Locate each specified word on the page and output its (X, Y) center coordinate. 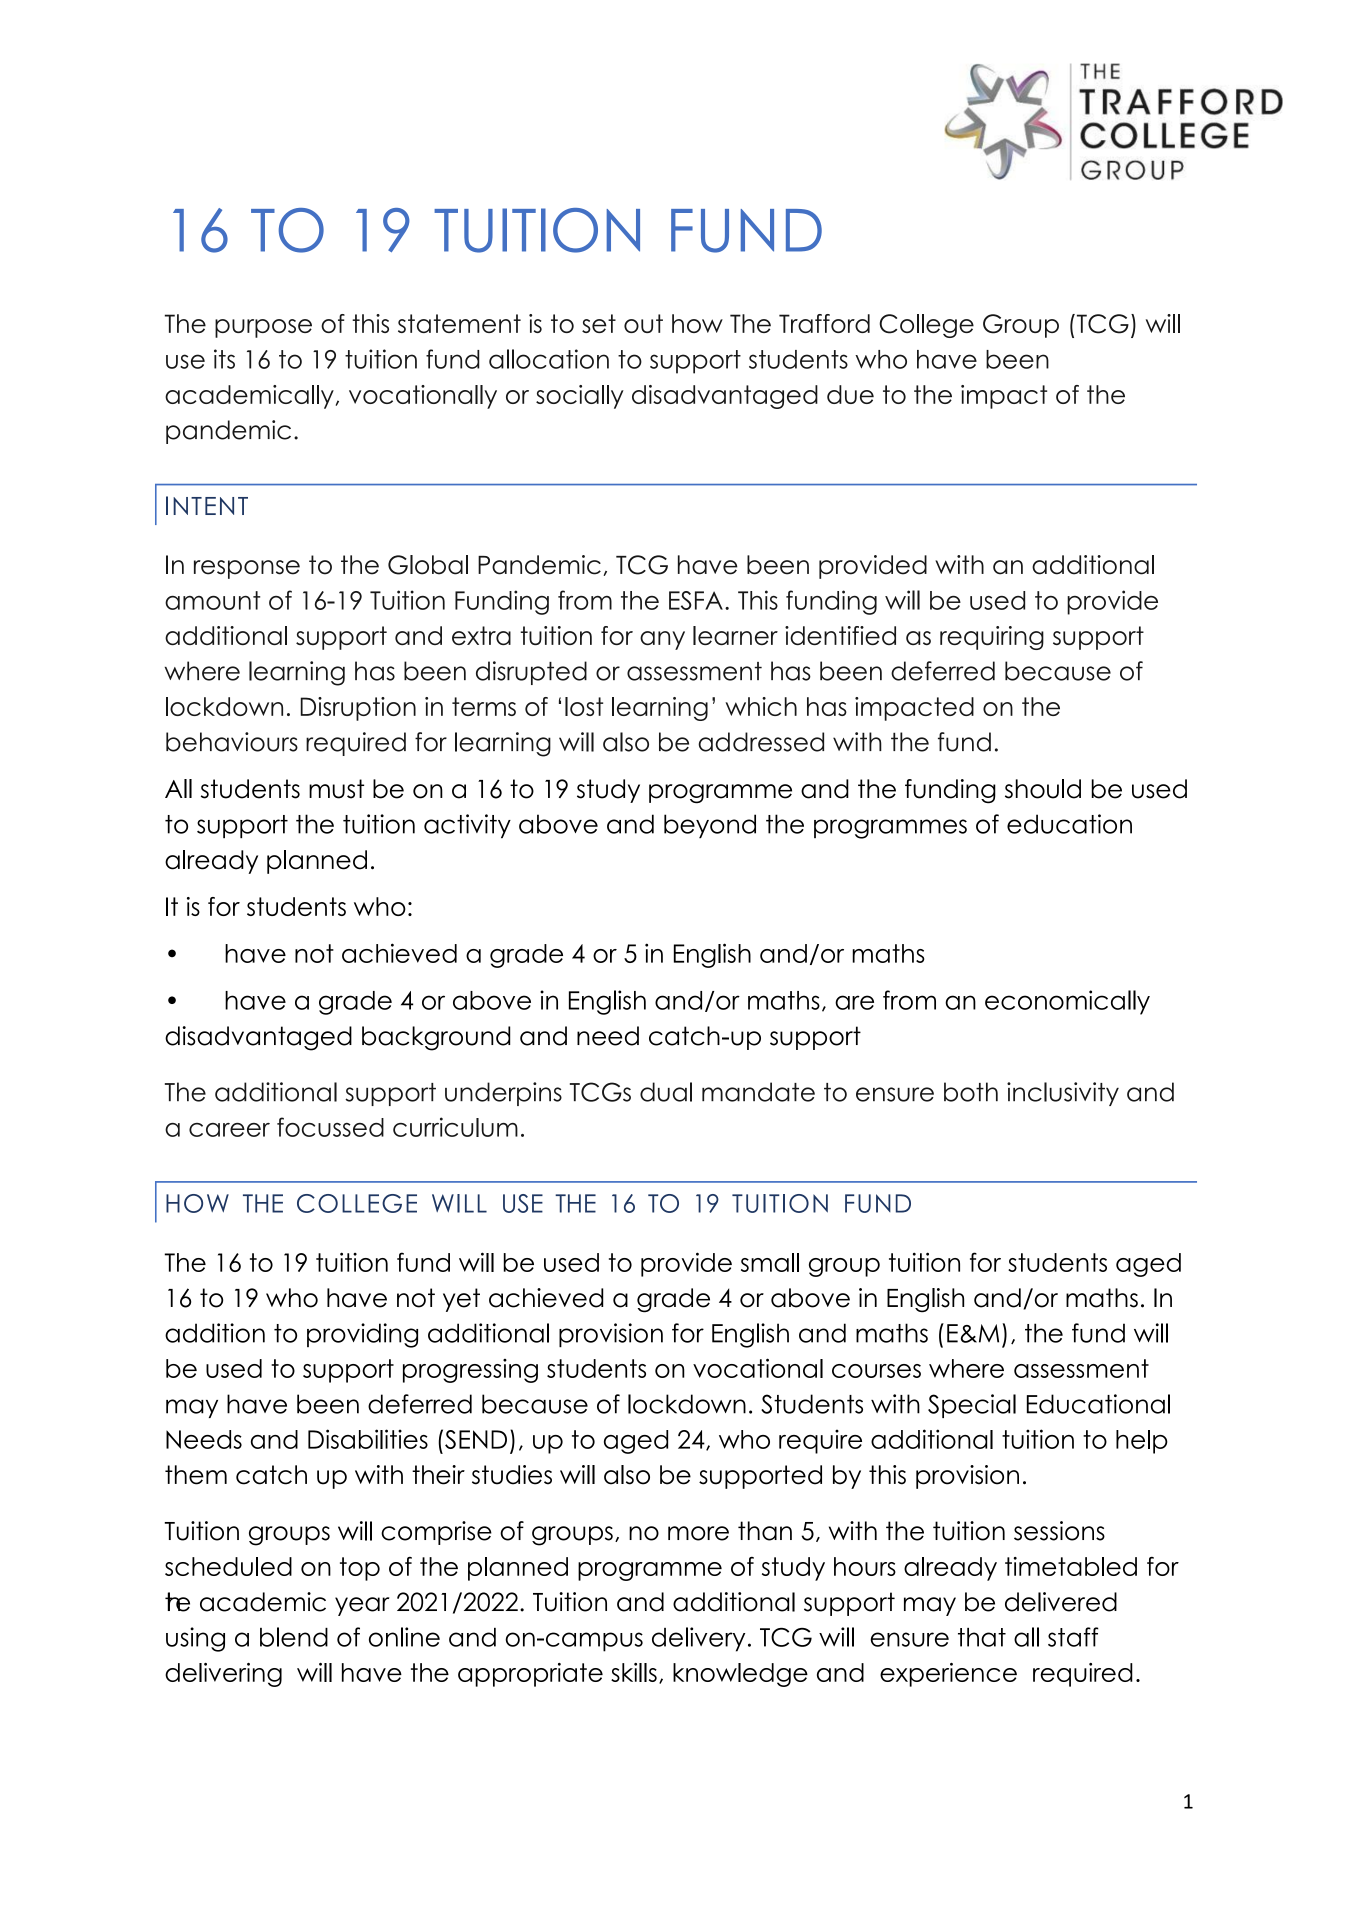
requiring (992, 638)
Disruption (358, 709)
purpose (263, 328)
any (662, 640)
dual (666, 1092)
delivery (698, 1639)
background (436, 1038)
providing (362, 1335)
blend (294, 1637)
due (850, 394)
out (643, 323)
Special (972, 1406)
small (770, 1262)
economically (1067, 1002)
